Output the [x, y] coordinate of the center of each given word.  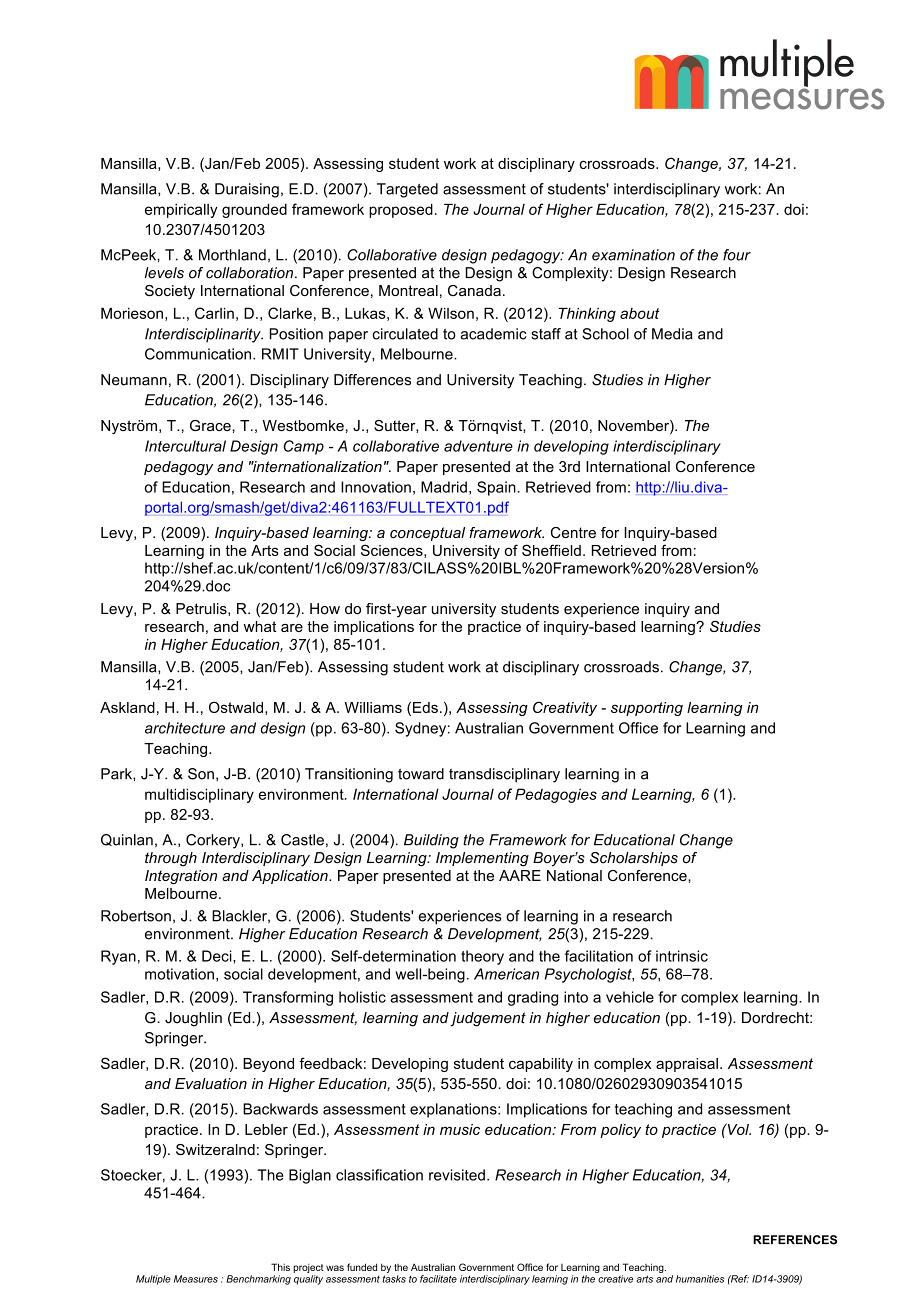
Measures [196, 1279]
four [737, 255]
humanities [700, 1279]
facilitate [438, 1279]
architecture [185, 728]
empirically [181, 211]
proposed [401, 210]
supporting [647, 709]
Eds [425, 707]
